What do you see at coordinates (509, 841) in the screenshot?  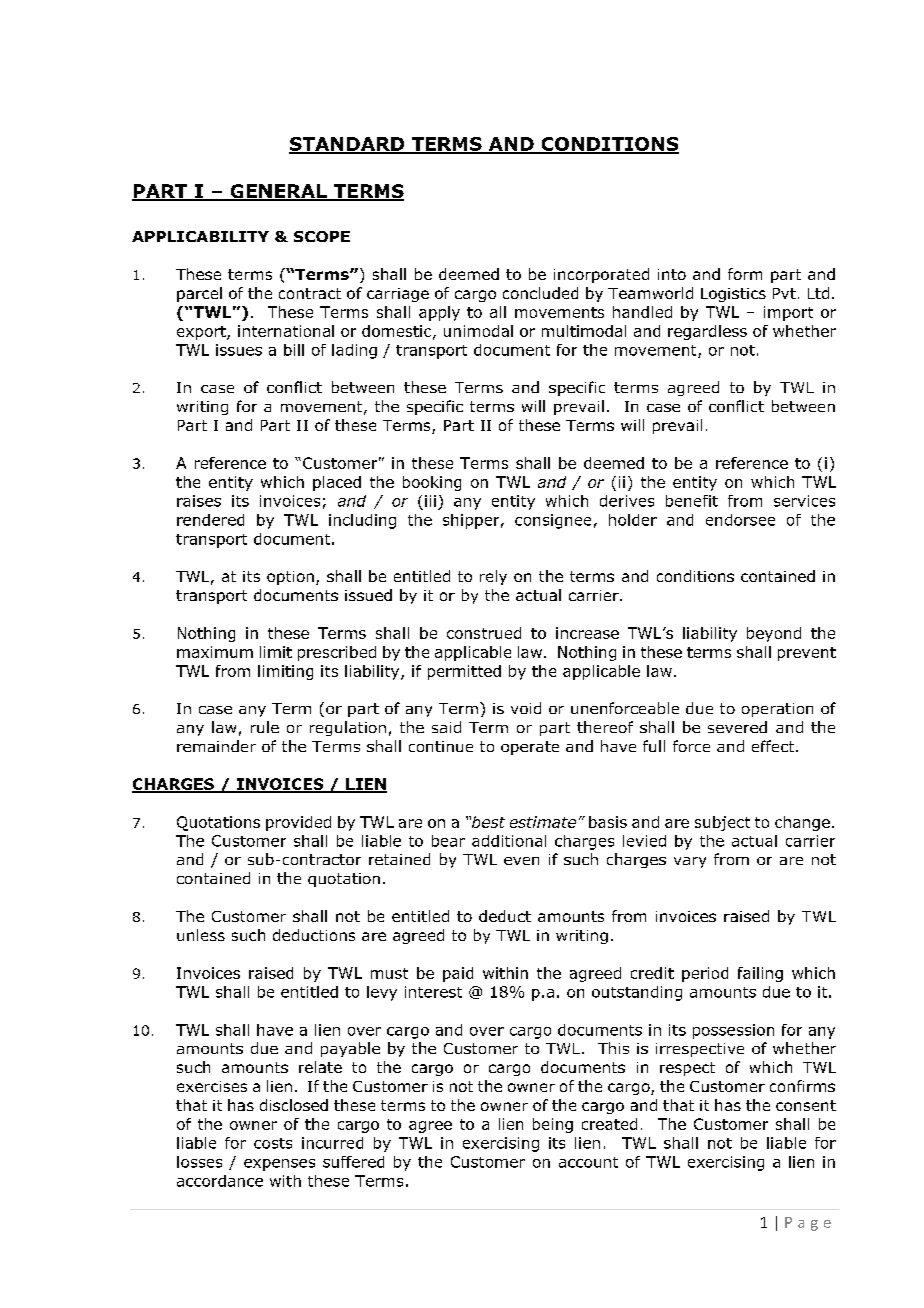 I see `additional` at bounding box center [509, 841].
